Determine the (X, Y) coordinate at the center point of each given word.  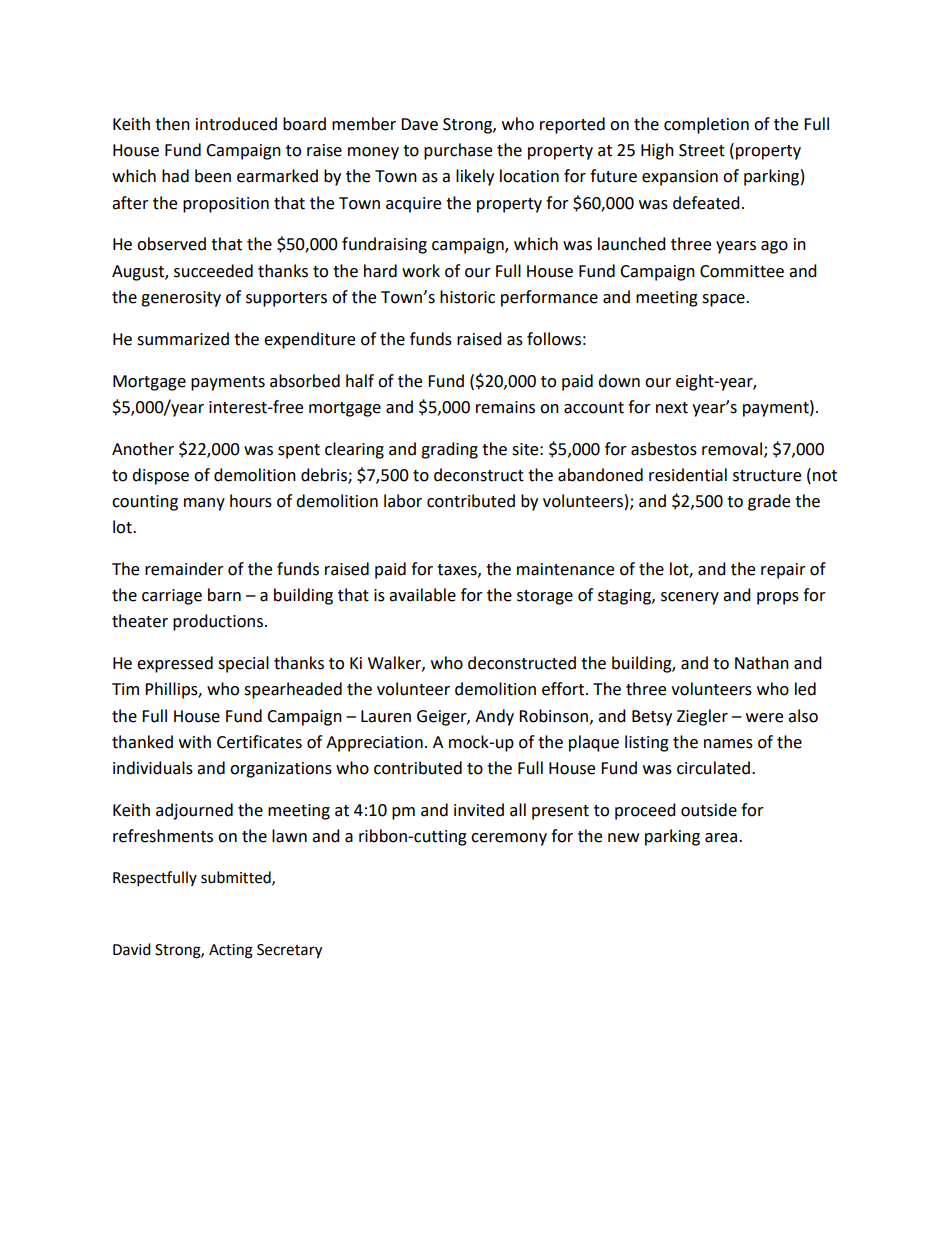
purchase (458, 151)
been (213, 176)
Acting (231, 951)
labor (403, 501)
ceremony (509, 839)
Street (702, 150)
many (204, 504)
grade (769, 502)
